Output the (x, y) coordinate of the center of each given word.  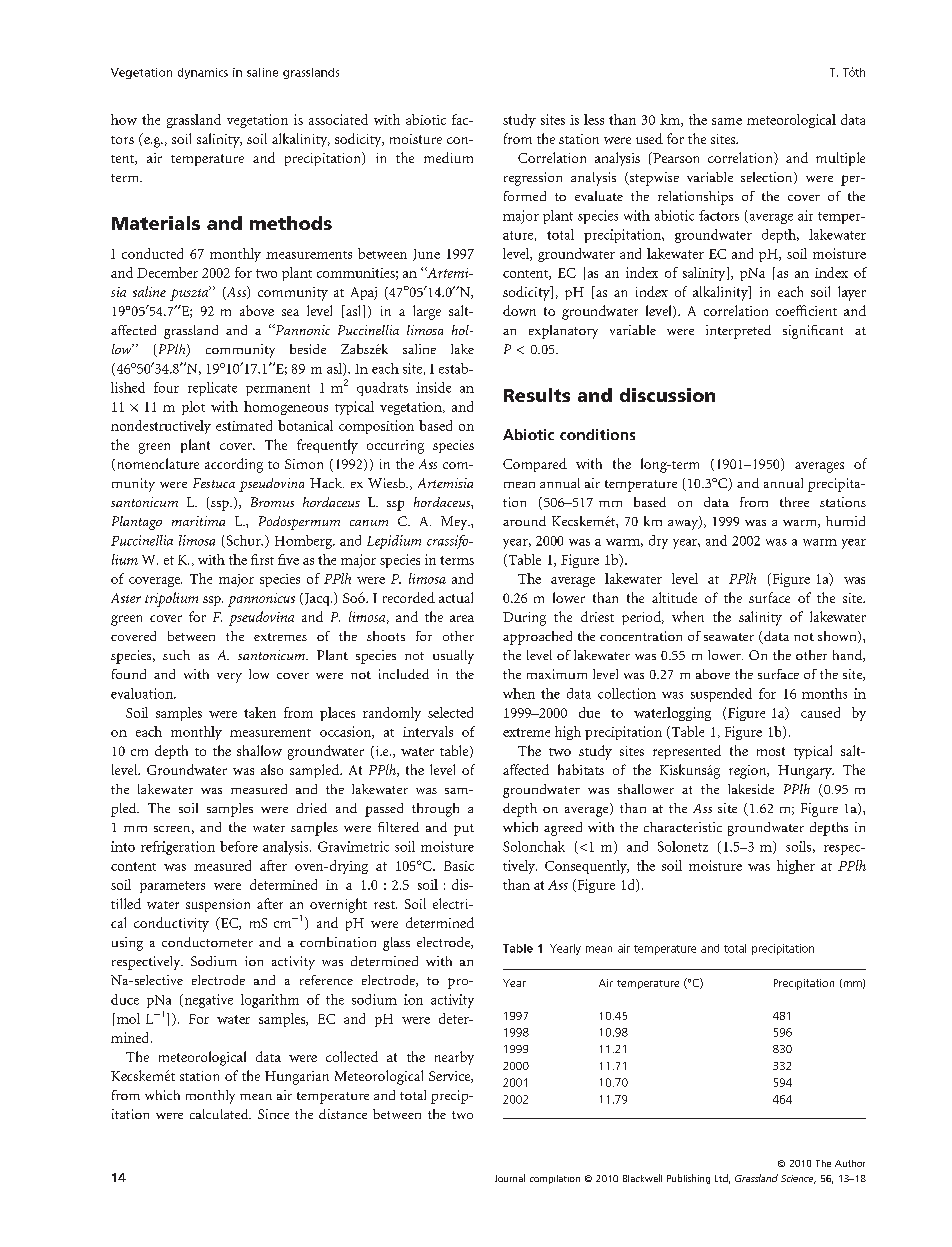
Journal (510, 1178)
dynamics (203, 73)
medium (448, 157)
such (176, 655)
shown (838, 637)
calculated (220, 1114)
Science (798, 1179)
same (727, 121)
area (462, 618)
